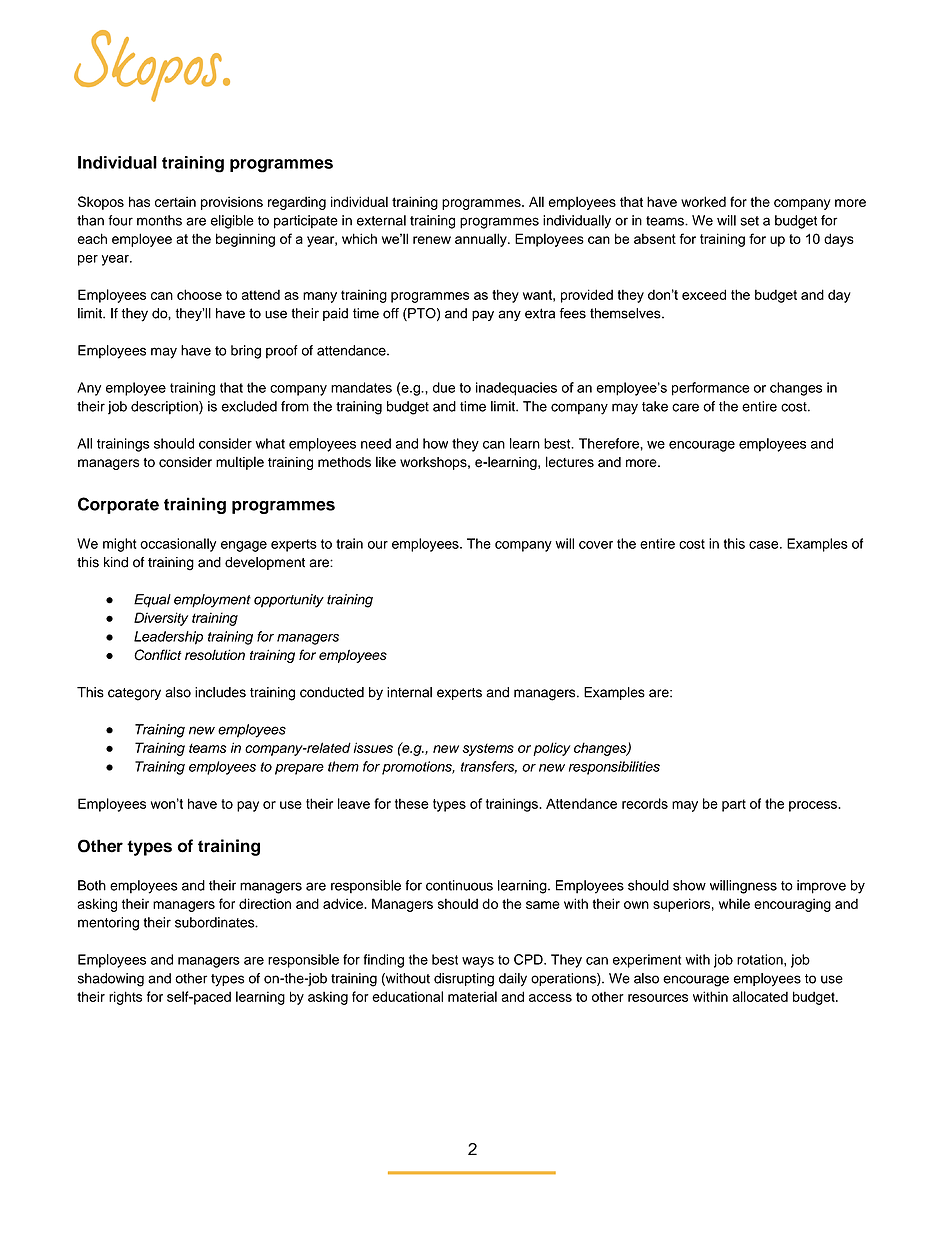  Describe the element at coordinates (299, 769) in the document. I see `prepare` at that location.
